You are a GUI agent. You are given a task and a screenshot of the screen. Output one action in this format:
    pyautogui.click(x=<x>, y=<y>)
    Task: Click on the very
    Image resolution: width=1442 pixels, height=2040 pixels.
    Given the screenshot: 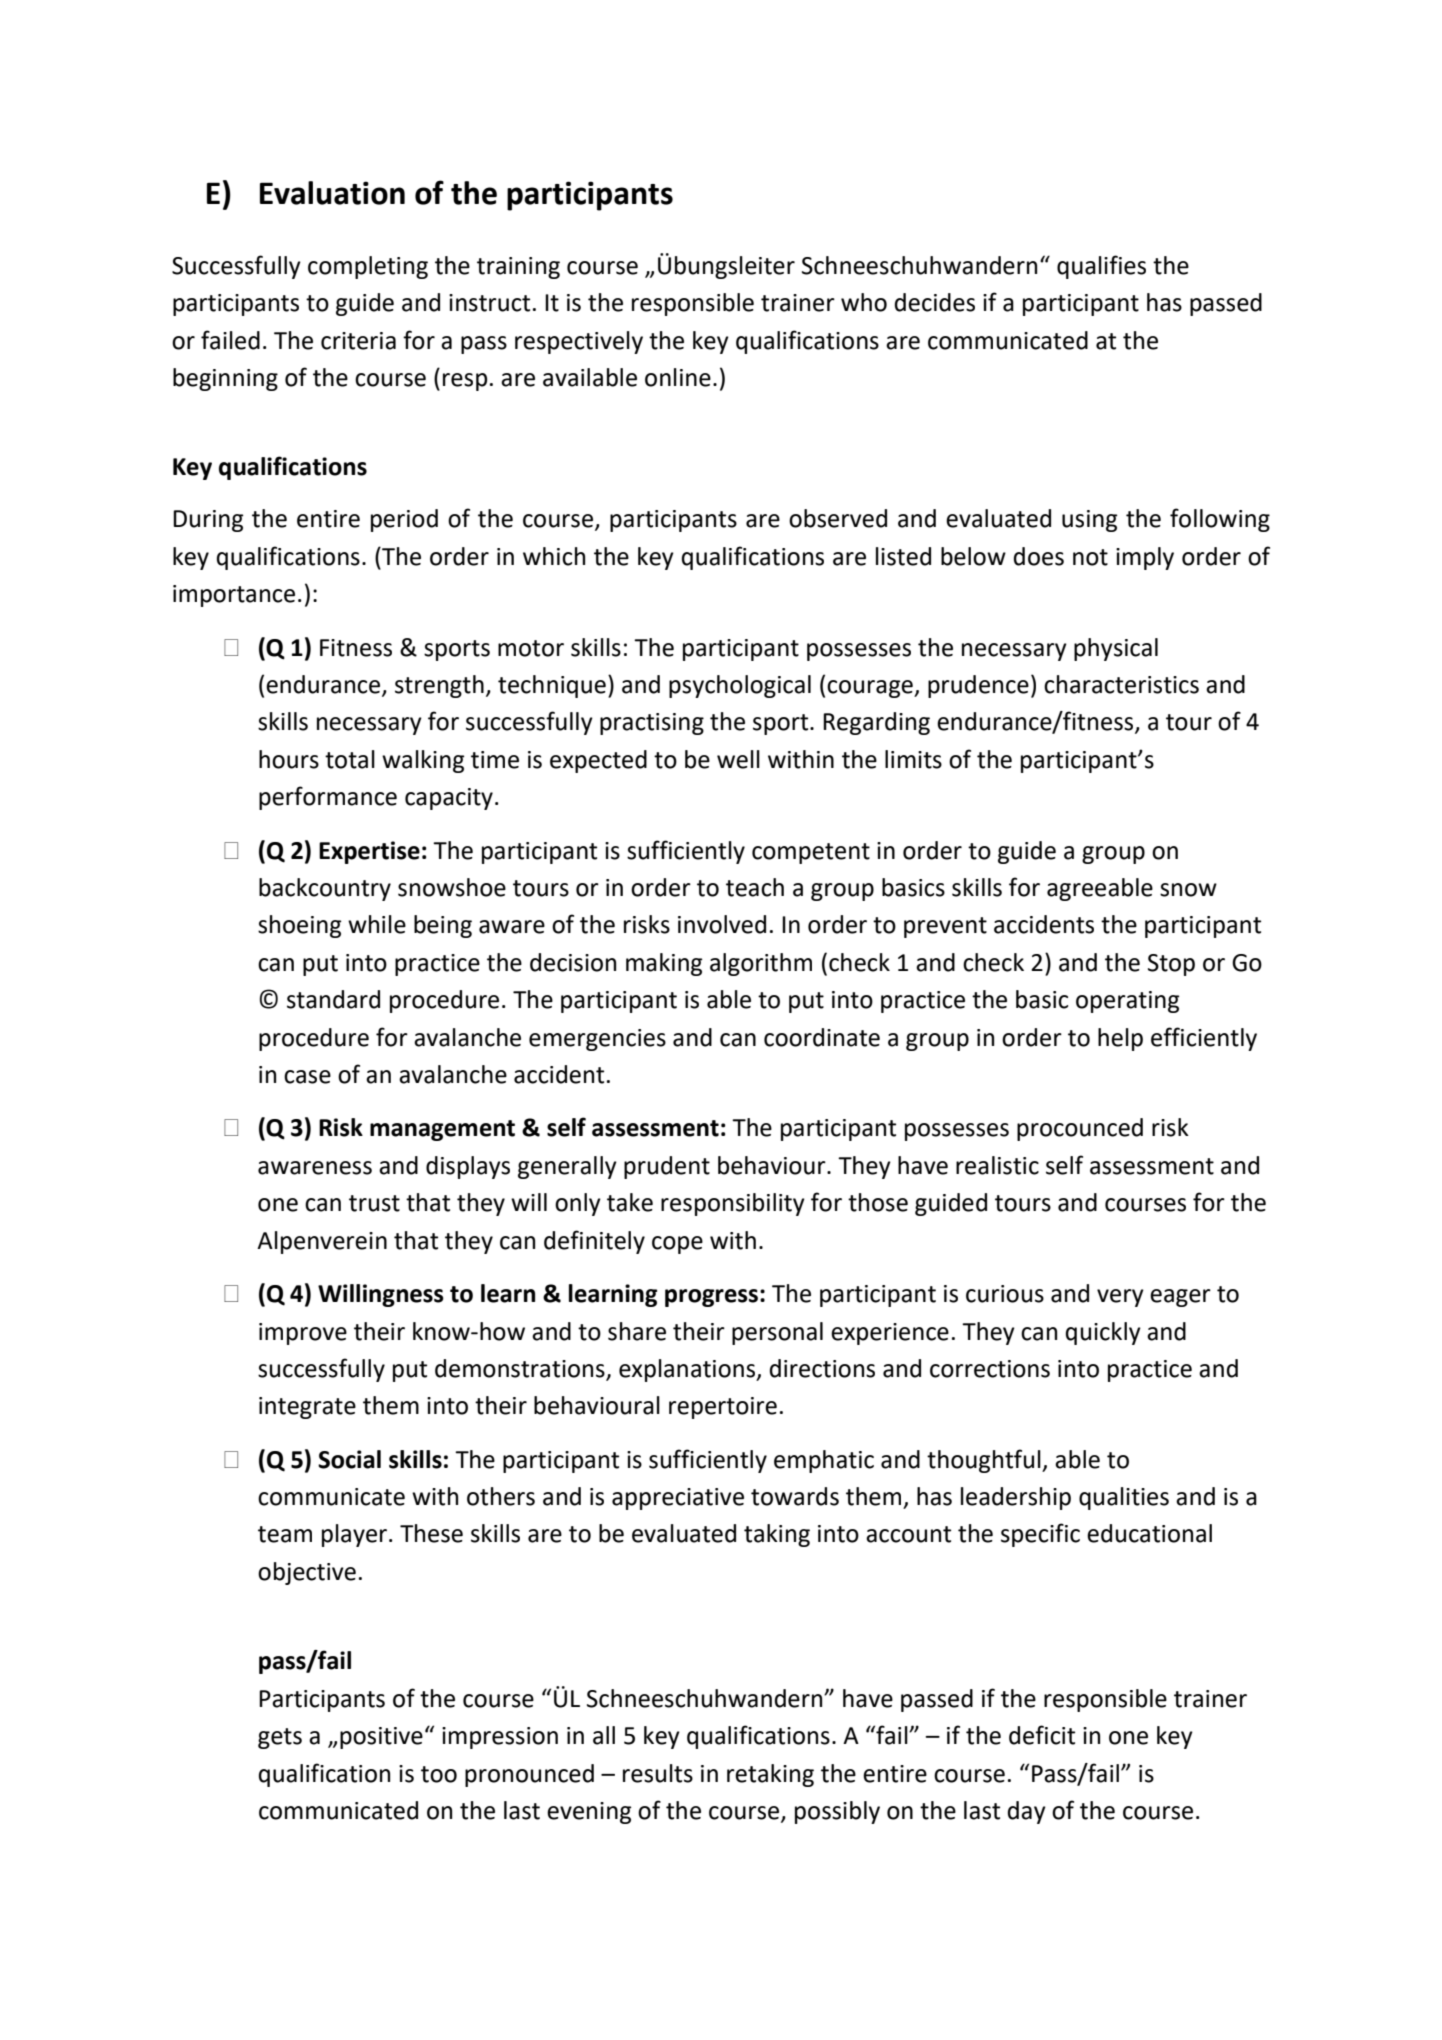 What is the action you would take?
    pyautogui.click(x=1120, y=1298)
